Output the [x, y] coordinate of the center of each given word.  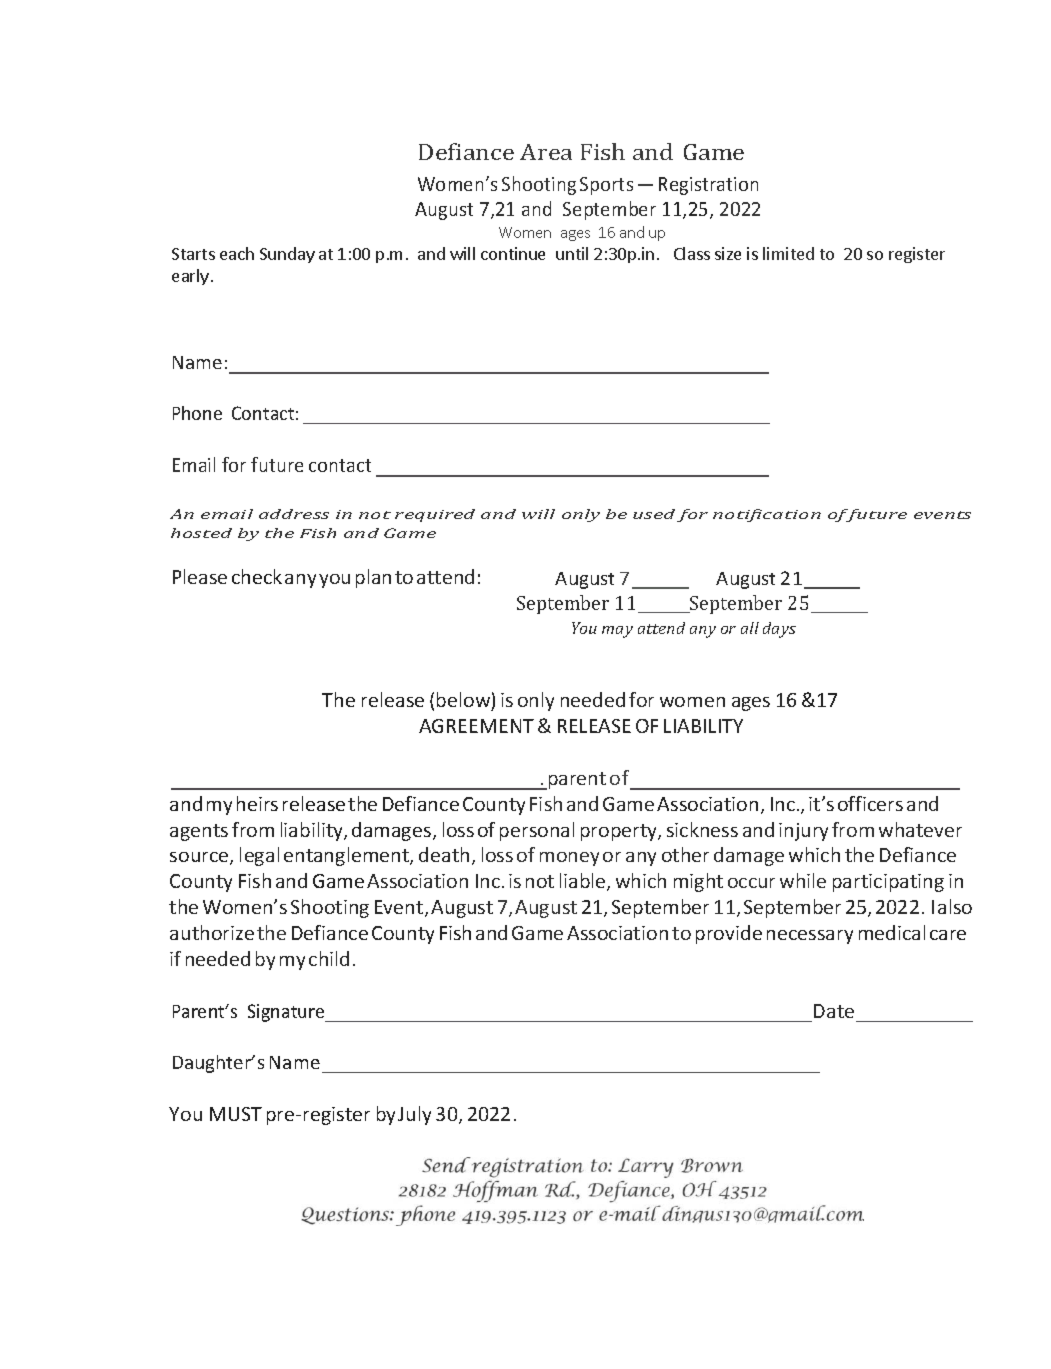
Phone [197, 413]
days [779, 630]
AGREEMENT [476, 726]
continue [513, 253]
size [728, 253]
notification [767, 515]
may [617, 632]
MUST [236, 1114]
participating [888, 883]
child [329, 958]
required [435, 515]
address [294, 514]
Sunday [287, 255]
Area [546, 152]
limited [788, 253]
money [569, 859]
